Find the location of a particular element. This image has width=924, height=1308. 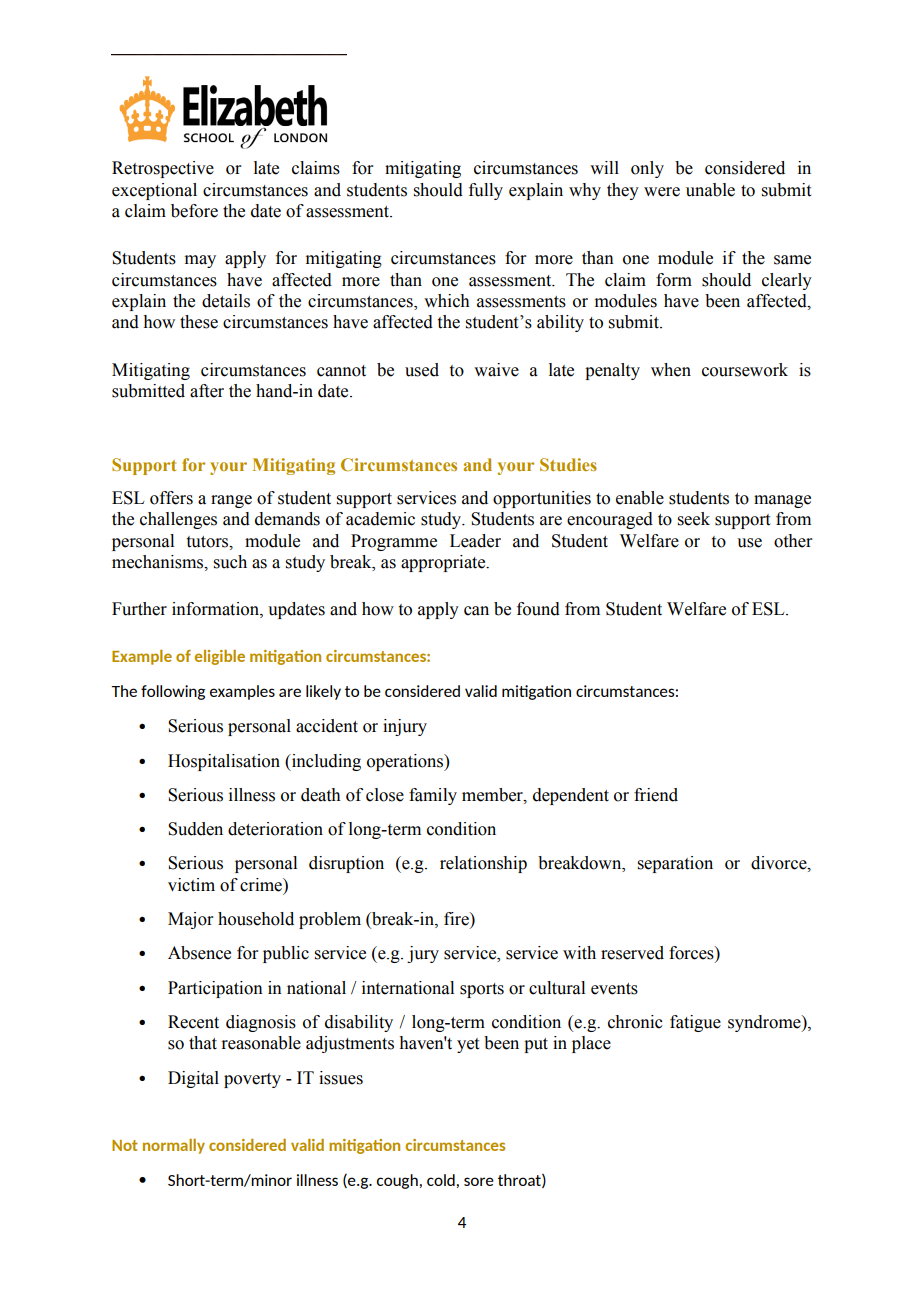

normally is located at coordinates (174, 1146).
